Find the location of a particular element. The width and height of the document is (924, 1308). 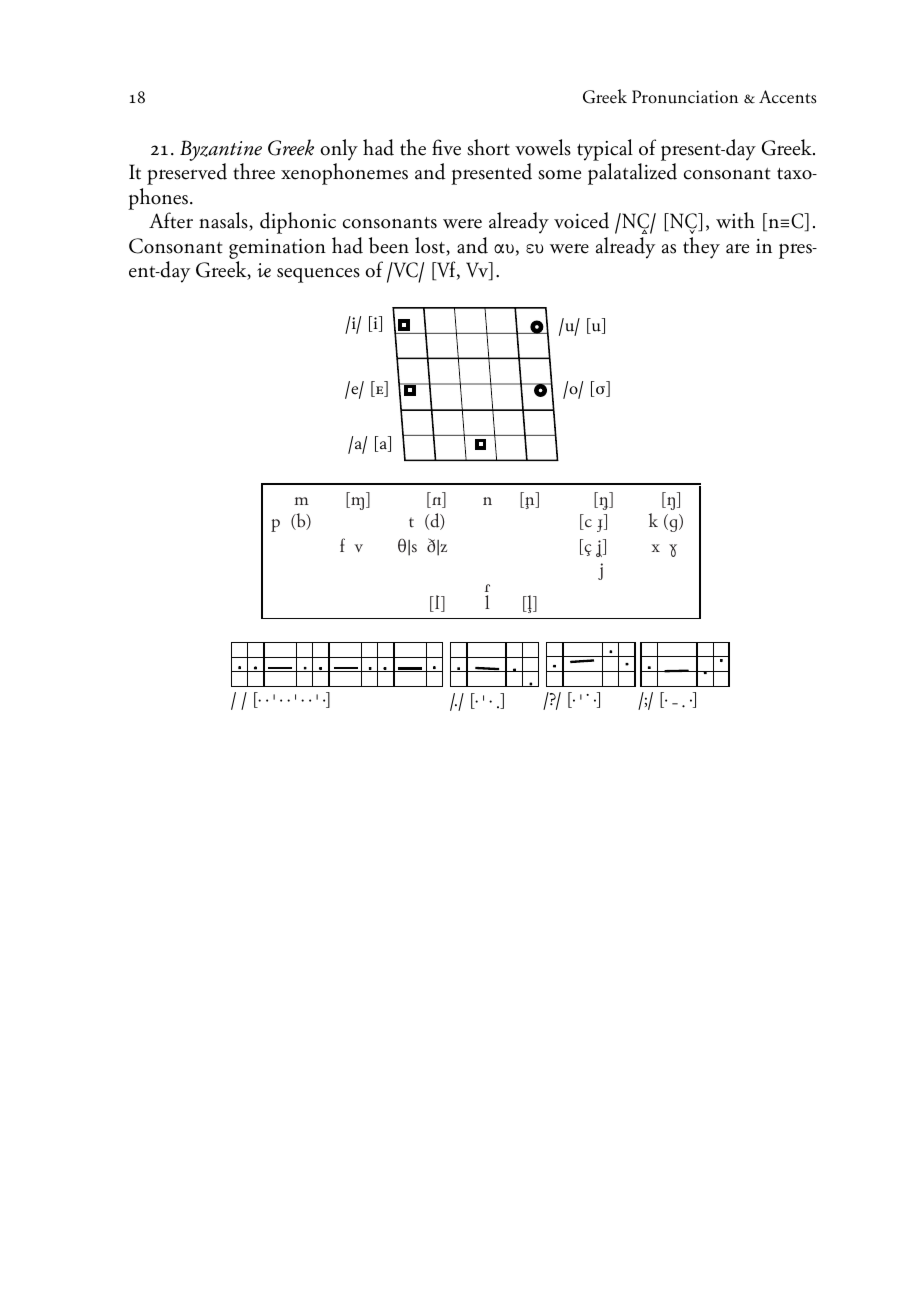

with is located at coordinates (735, 220).
